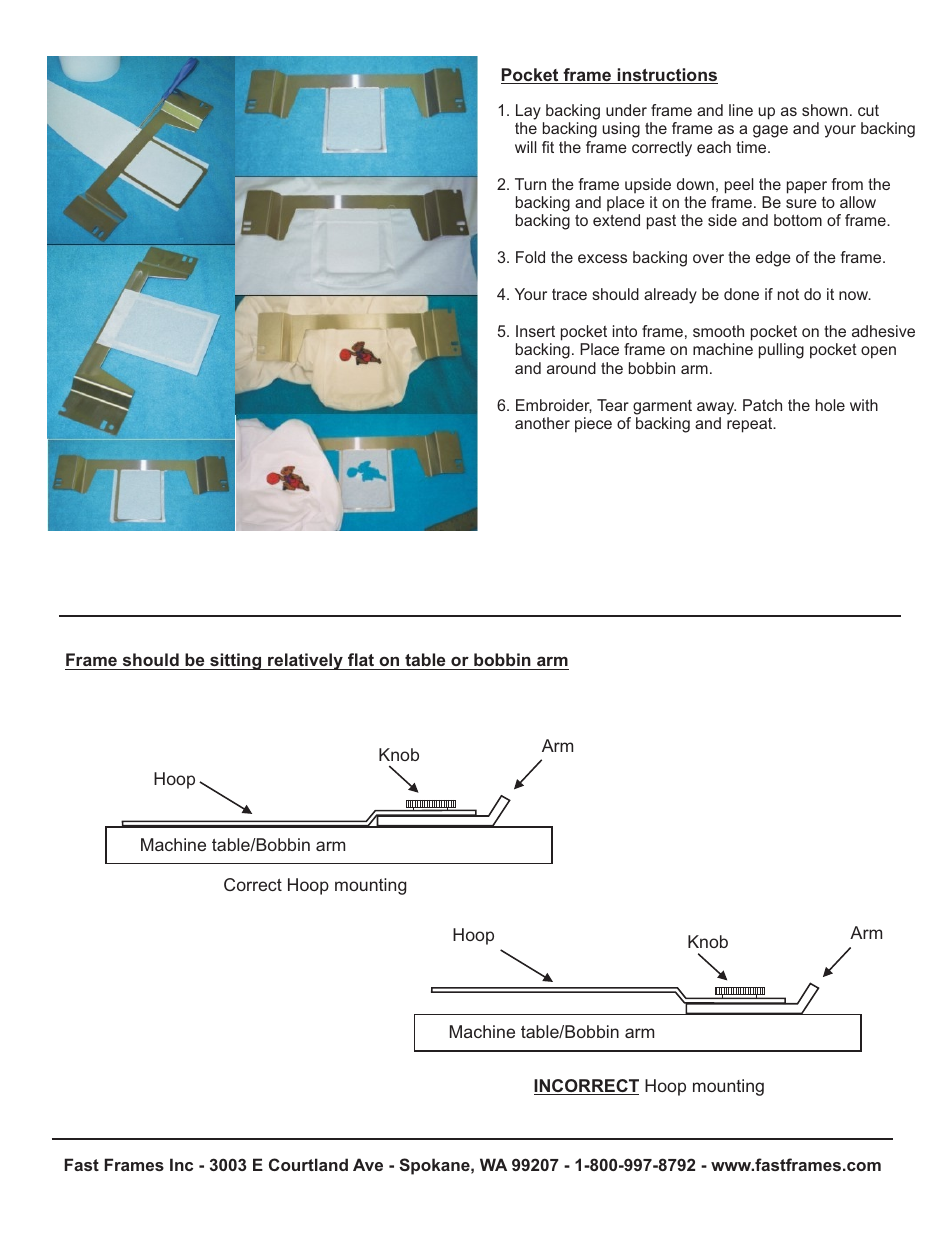 Image resolution: width=952 pixels, height=1233 pixels. What do you see at coordinates (305, 661) in the page?
I see `relatively` at bounding box center [305, 661].
